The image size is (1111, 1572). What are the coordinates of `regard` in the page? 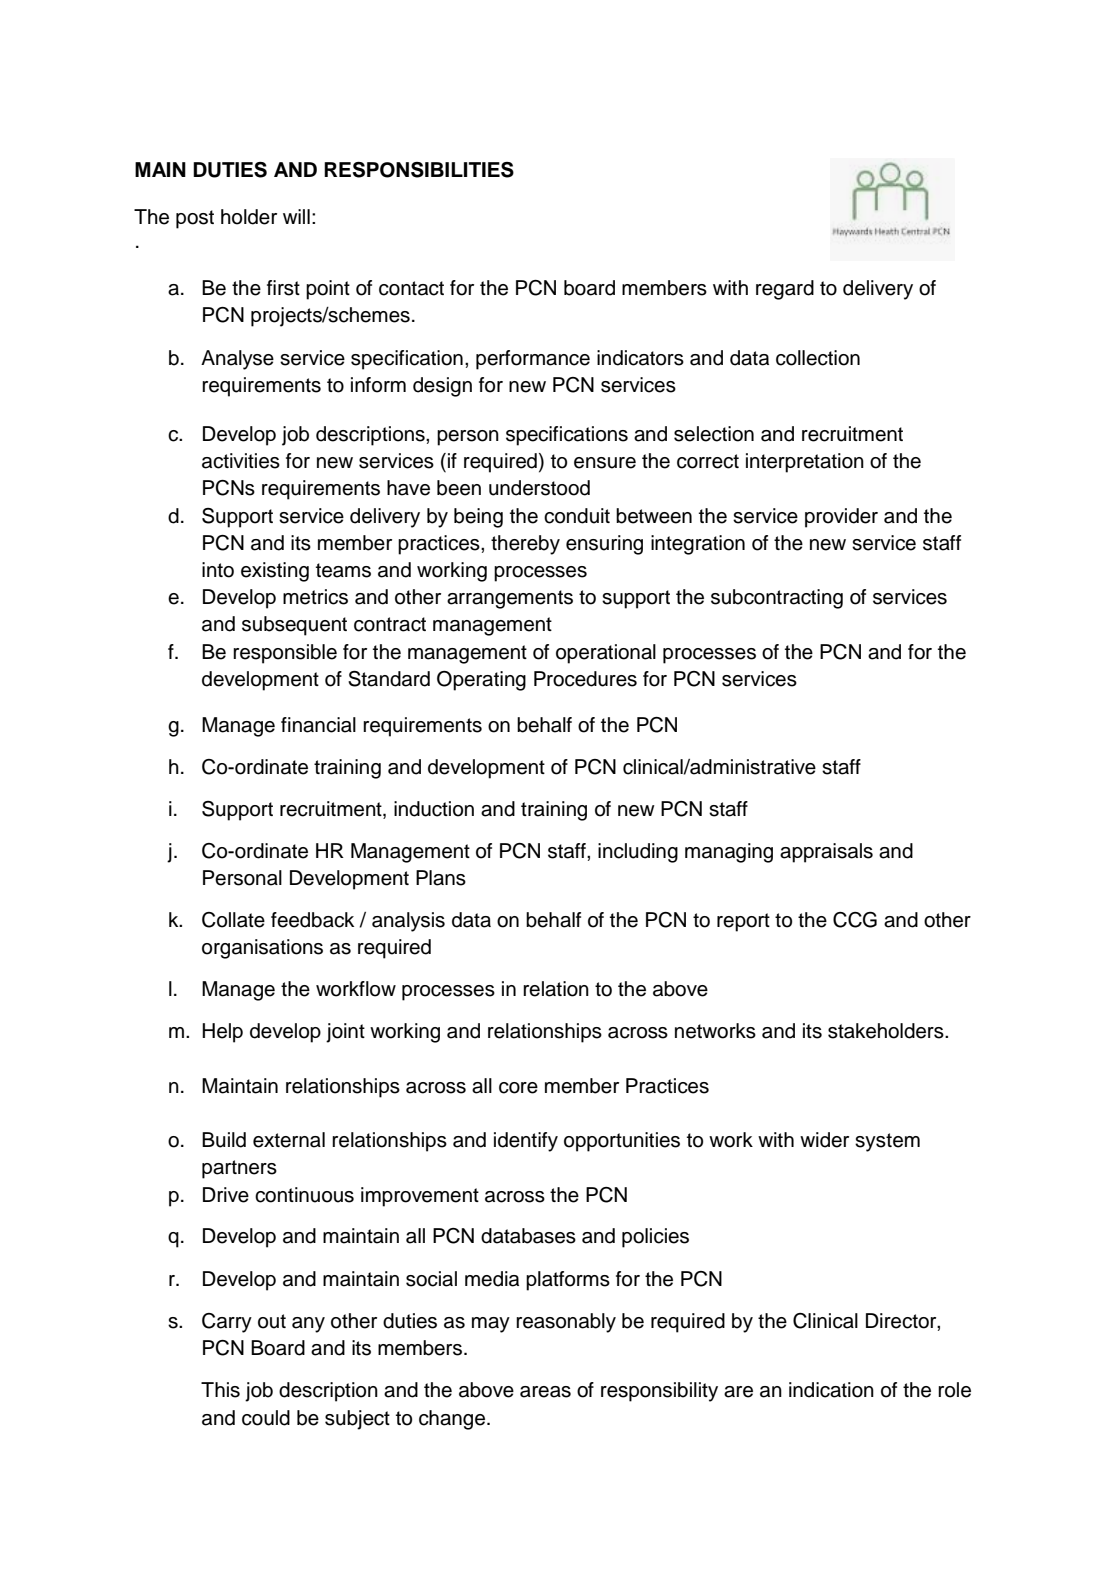 It's located at (785, 290).
